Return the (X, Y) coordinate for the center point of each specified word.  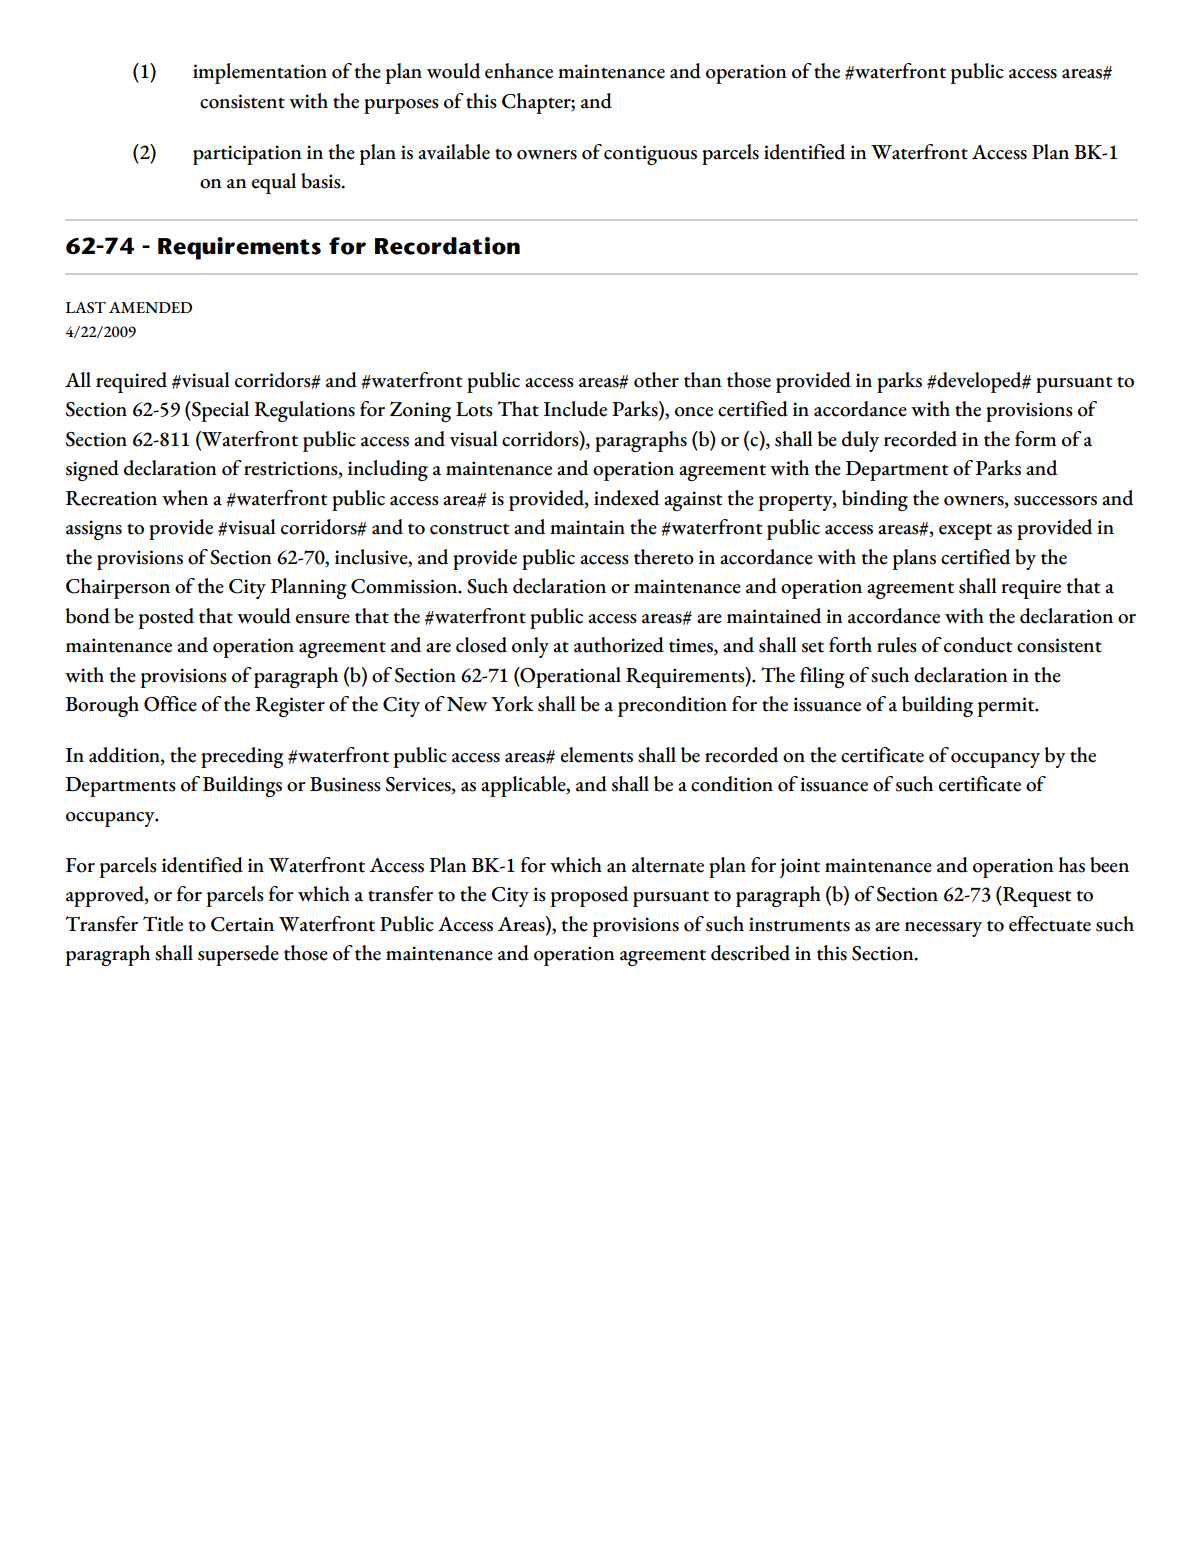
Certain (242, 924)
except (965, 531)
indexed (626, 498)
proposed (589, 896)
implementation (260, 73)
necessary (943, 929)
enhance (519, 71)
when (185, 498)
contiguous (650, 155)
